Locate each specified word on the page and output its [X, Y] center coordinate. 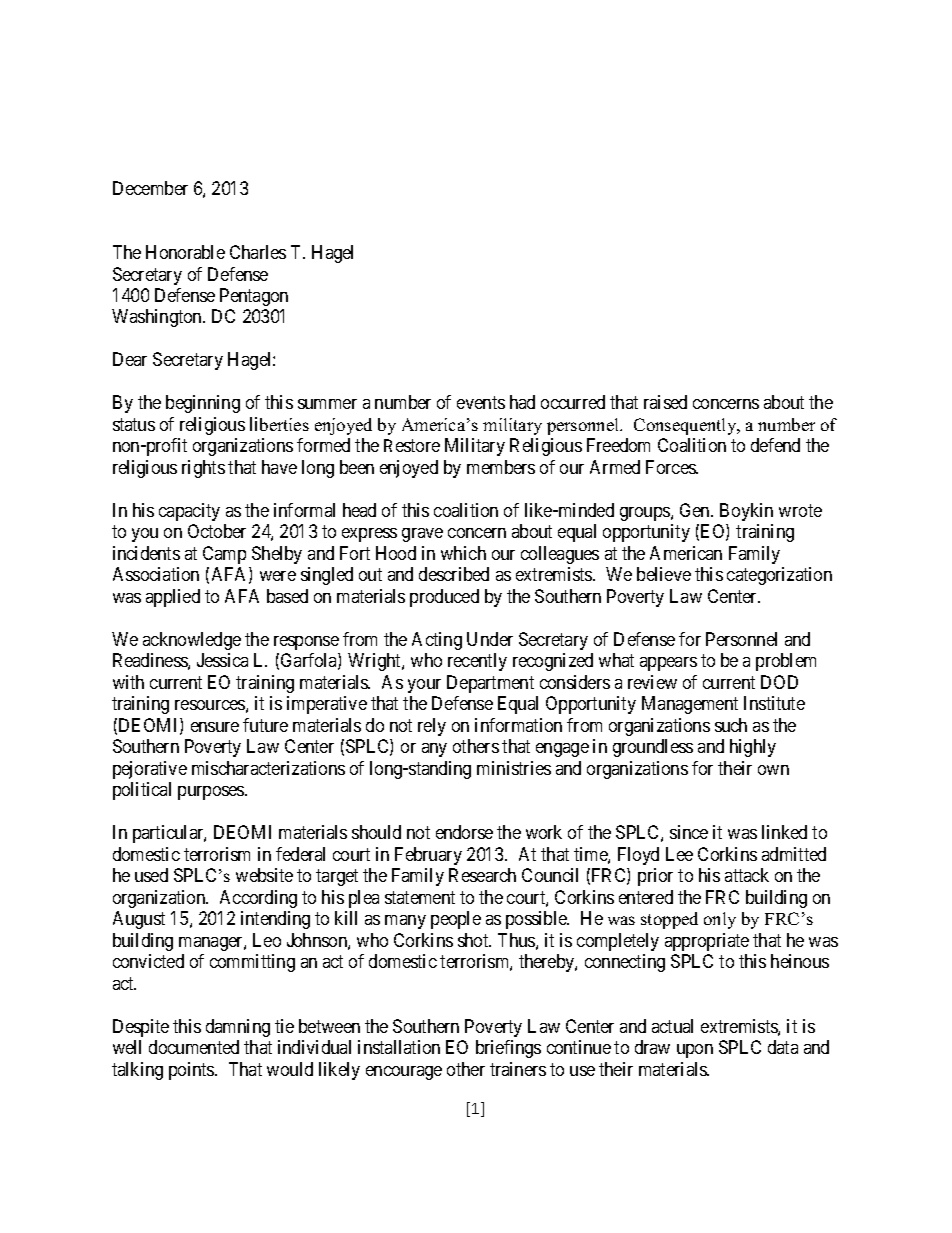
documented [194, 1047]
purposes [212, 793]
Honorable [185, 252]
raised [665, 402]
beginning [203, 404]
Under [490, 639]
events [481, 403]
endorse [464, 832]
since [689, 832]
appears [668, 664]
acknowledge [192, 641]
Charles [258, 252]
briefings [508, 1049]
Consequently [686, 426]
